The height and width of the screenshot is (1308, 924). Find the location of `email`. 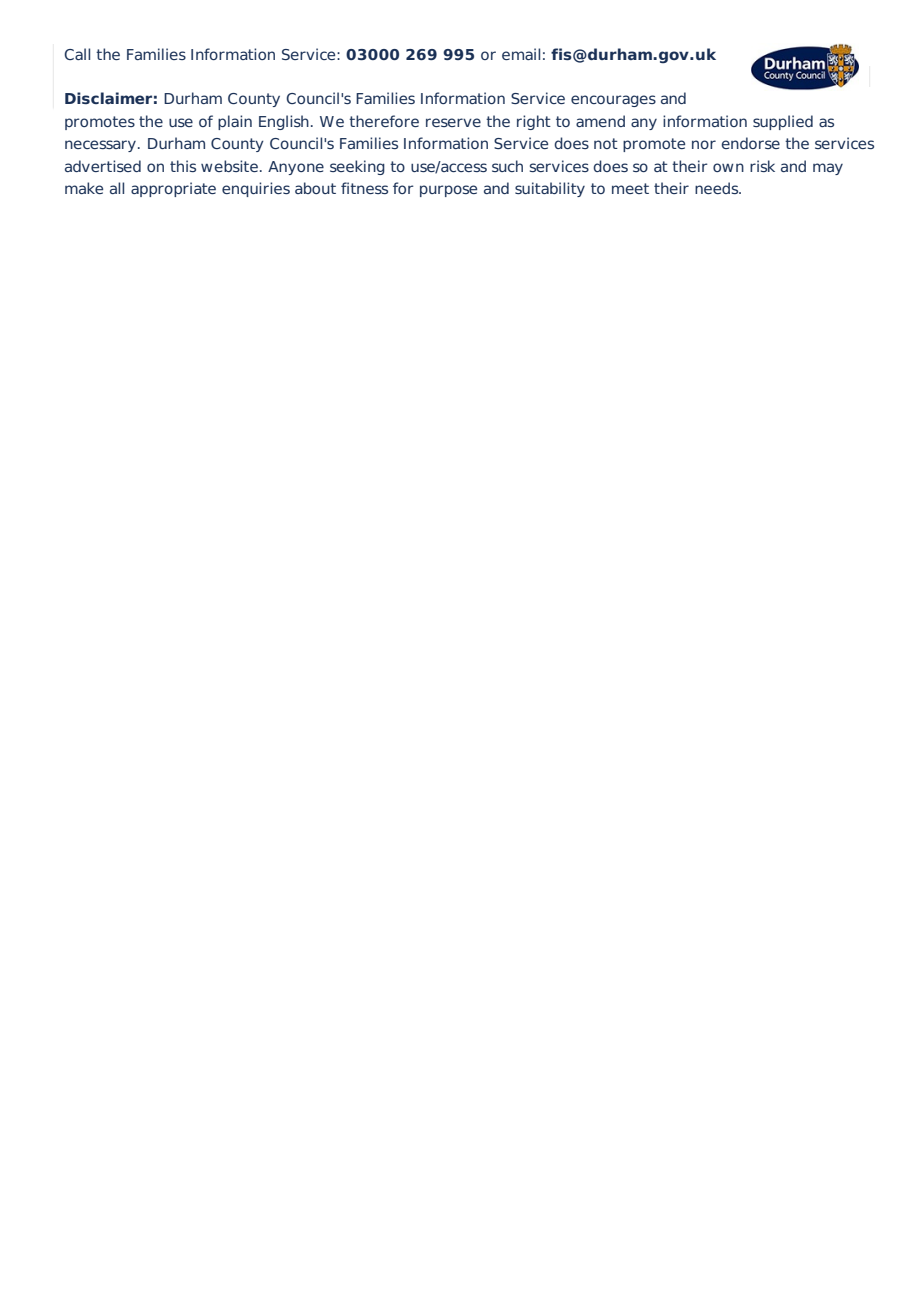

email is located at coordinates (521, 54).
